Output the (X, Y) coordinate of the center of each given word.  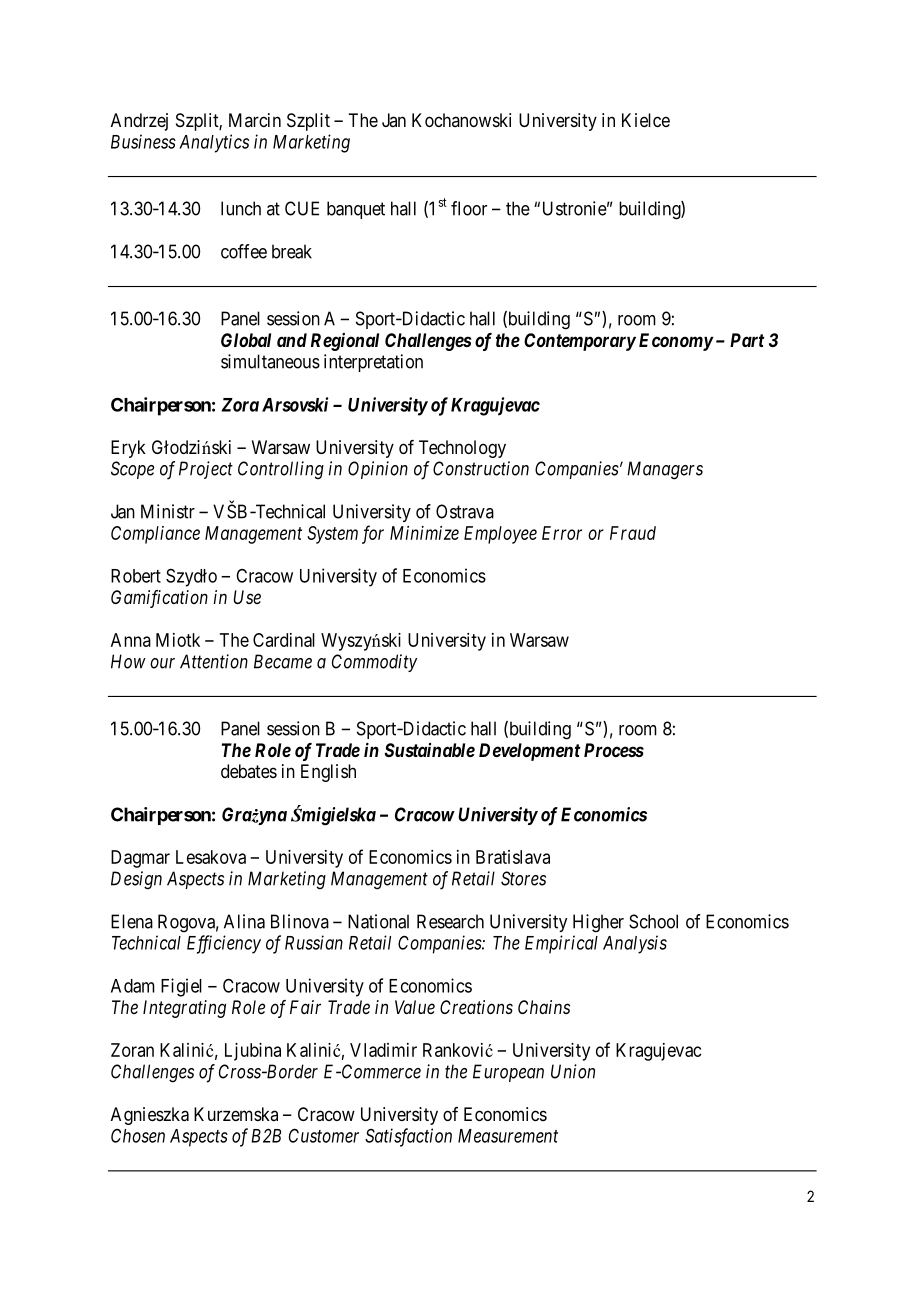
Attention (214, 661)
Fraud (633, 533)
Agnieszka (150, 1116)
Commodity (375, 663)
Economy (676, 342)
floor (469, 208)
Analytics (214, 143)
